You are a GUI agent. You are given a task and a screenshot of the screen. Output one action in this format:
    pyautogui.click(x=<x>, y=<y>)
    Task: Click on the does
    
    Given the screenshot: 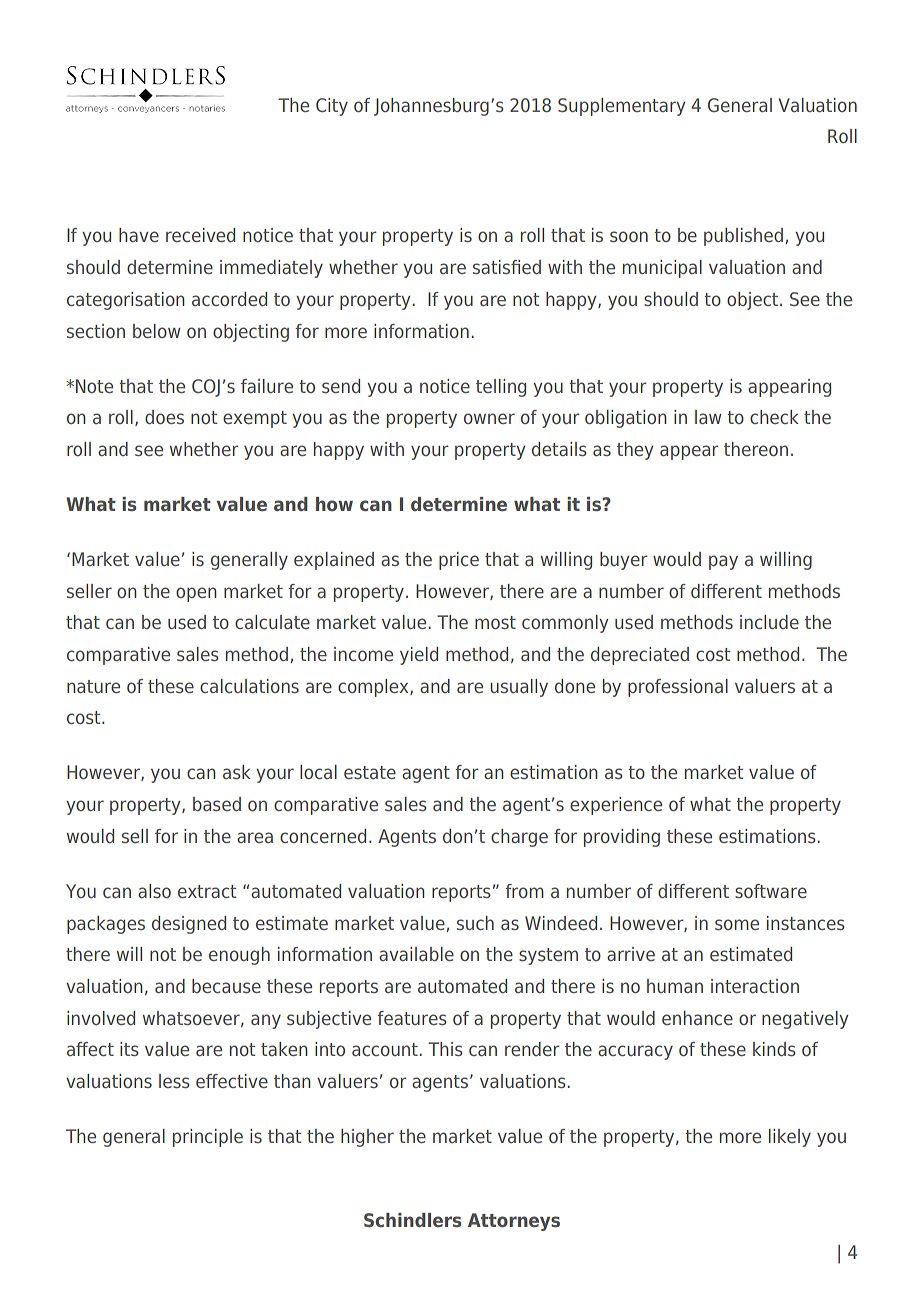 What is the action you would take?
    pyautogui.click(x=164, y=417)
